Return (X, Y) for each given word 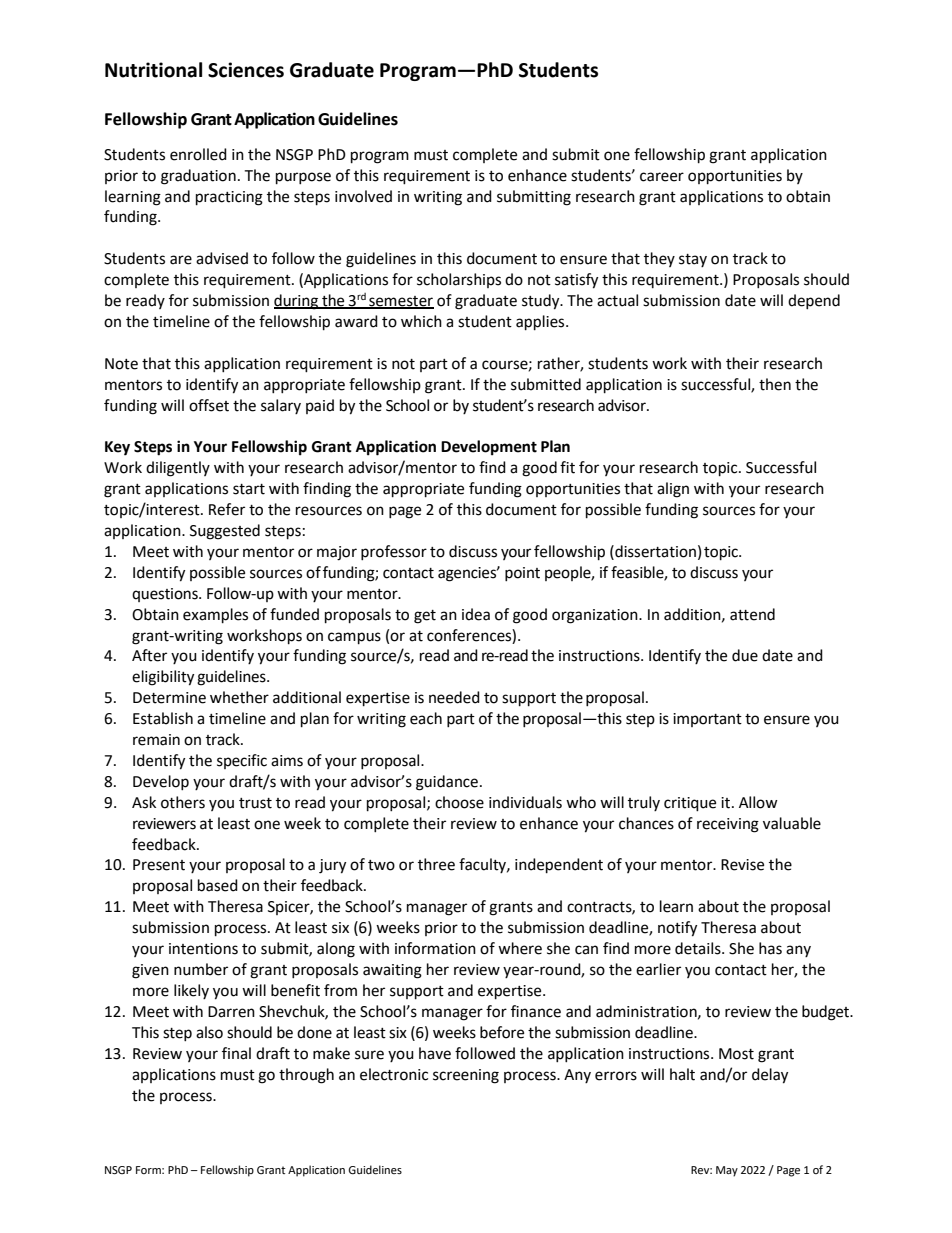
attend (752, 614)
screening (466, 1076)
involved (363, 196)
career (662, 177)
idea (476, 614)
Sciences (246, 70)
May (727, 1171)
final (236, 1053)
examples (215, 616)
